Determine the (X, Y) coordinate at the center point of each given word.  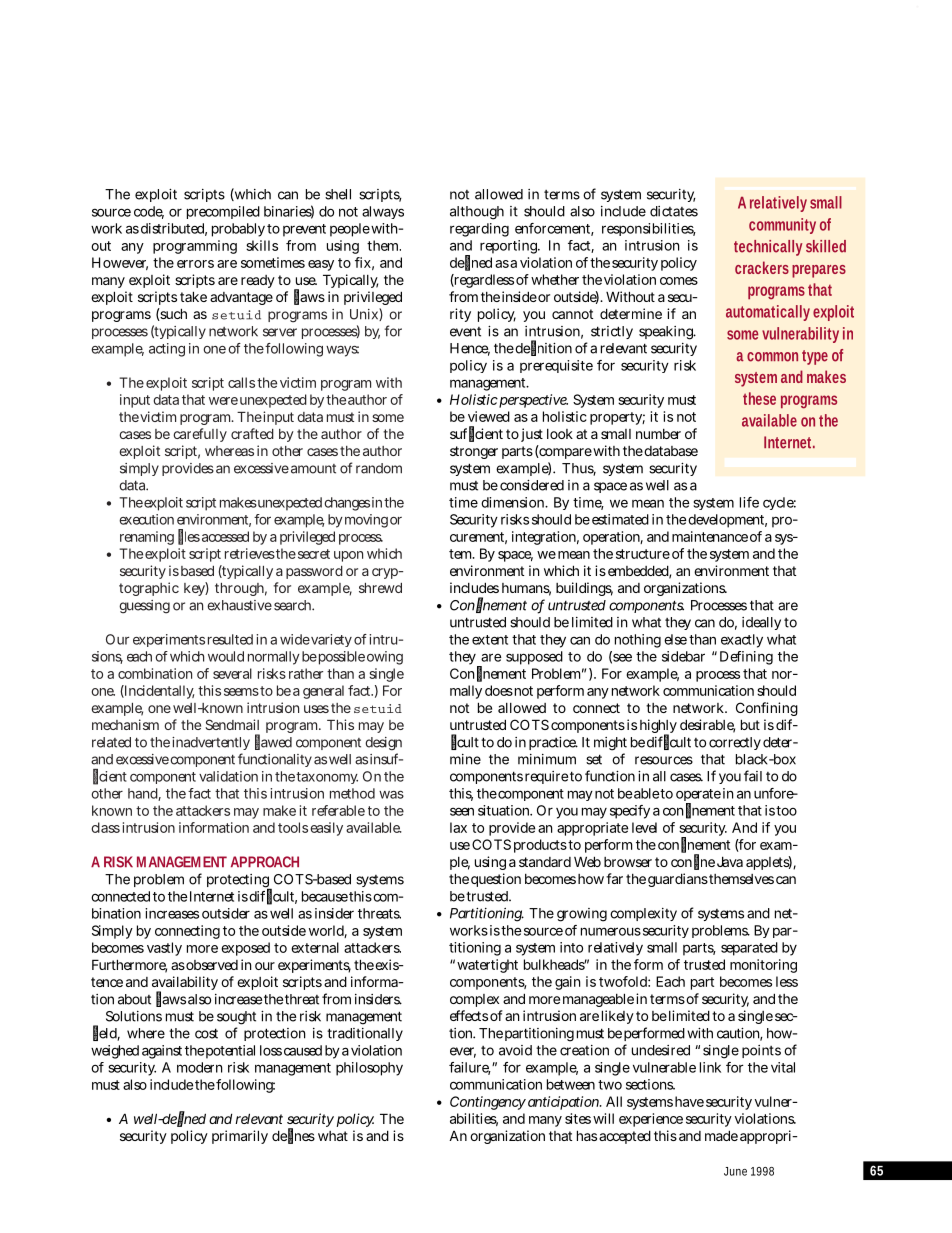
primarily (240, 1137)
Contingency (488, 1103)
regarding (479, 230)
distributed (174, 229)
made (721, 1135)
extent (490, 640)
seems (241, 692)
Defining (746, 658)
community (782, 226)
